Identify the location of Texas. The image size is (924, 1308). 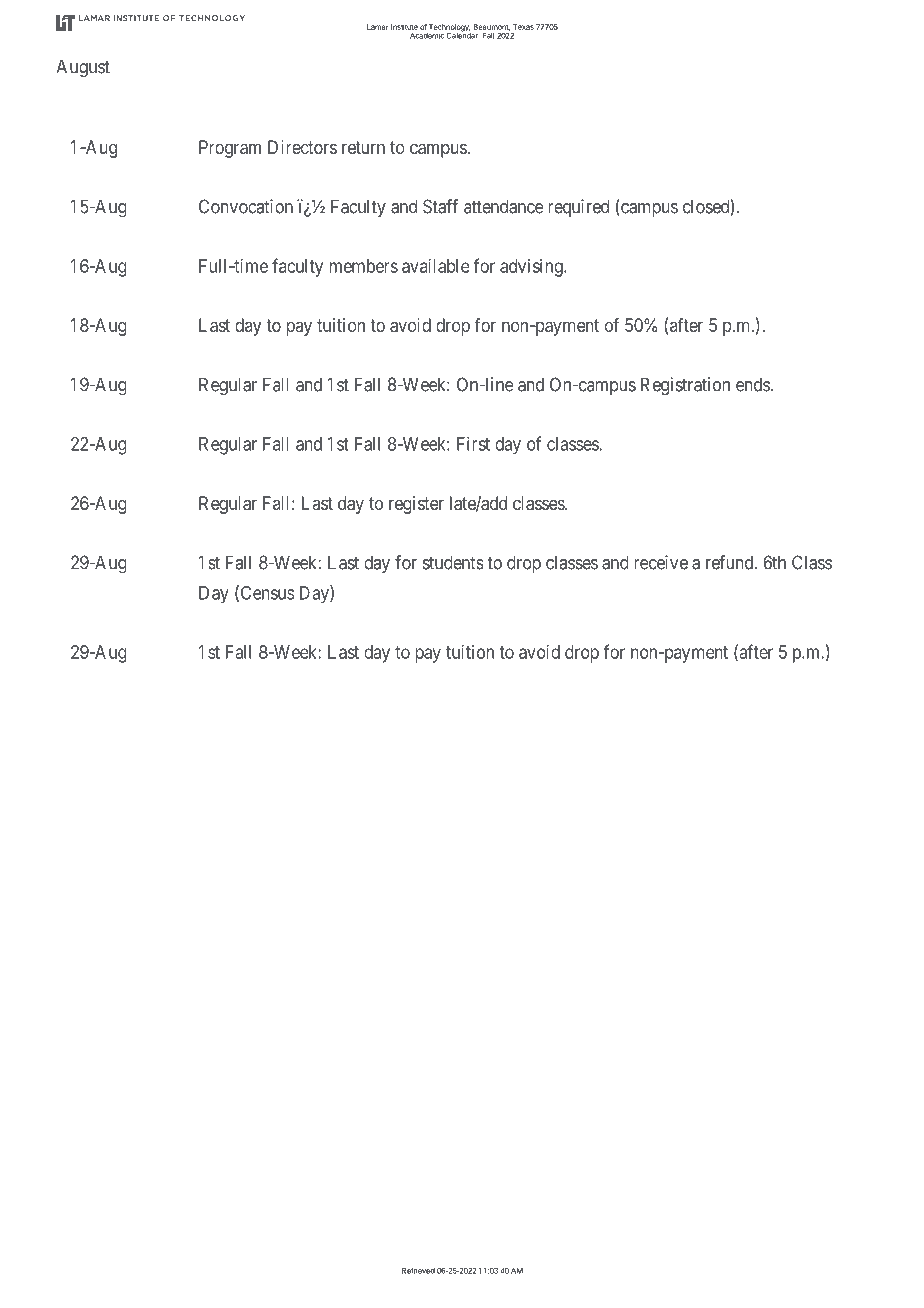
(523, 27).
